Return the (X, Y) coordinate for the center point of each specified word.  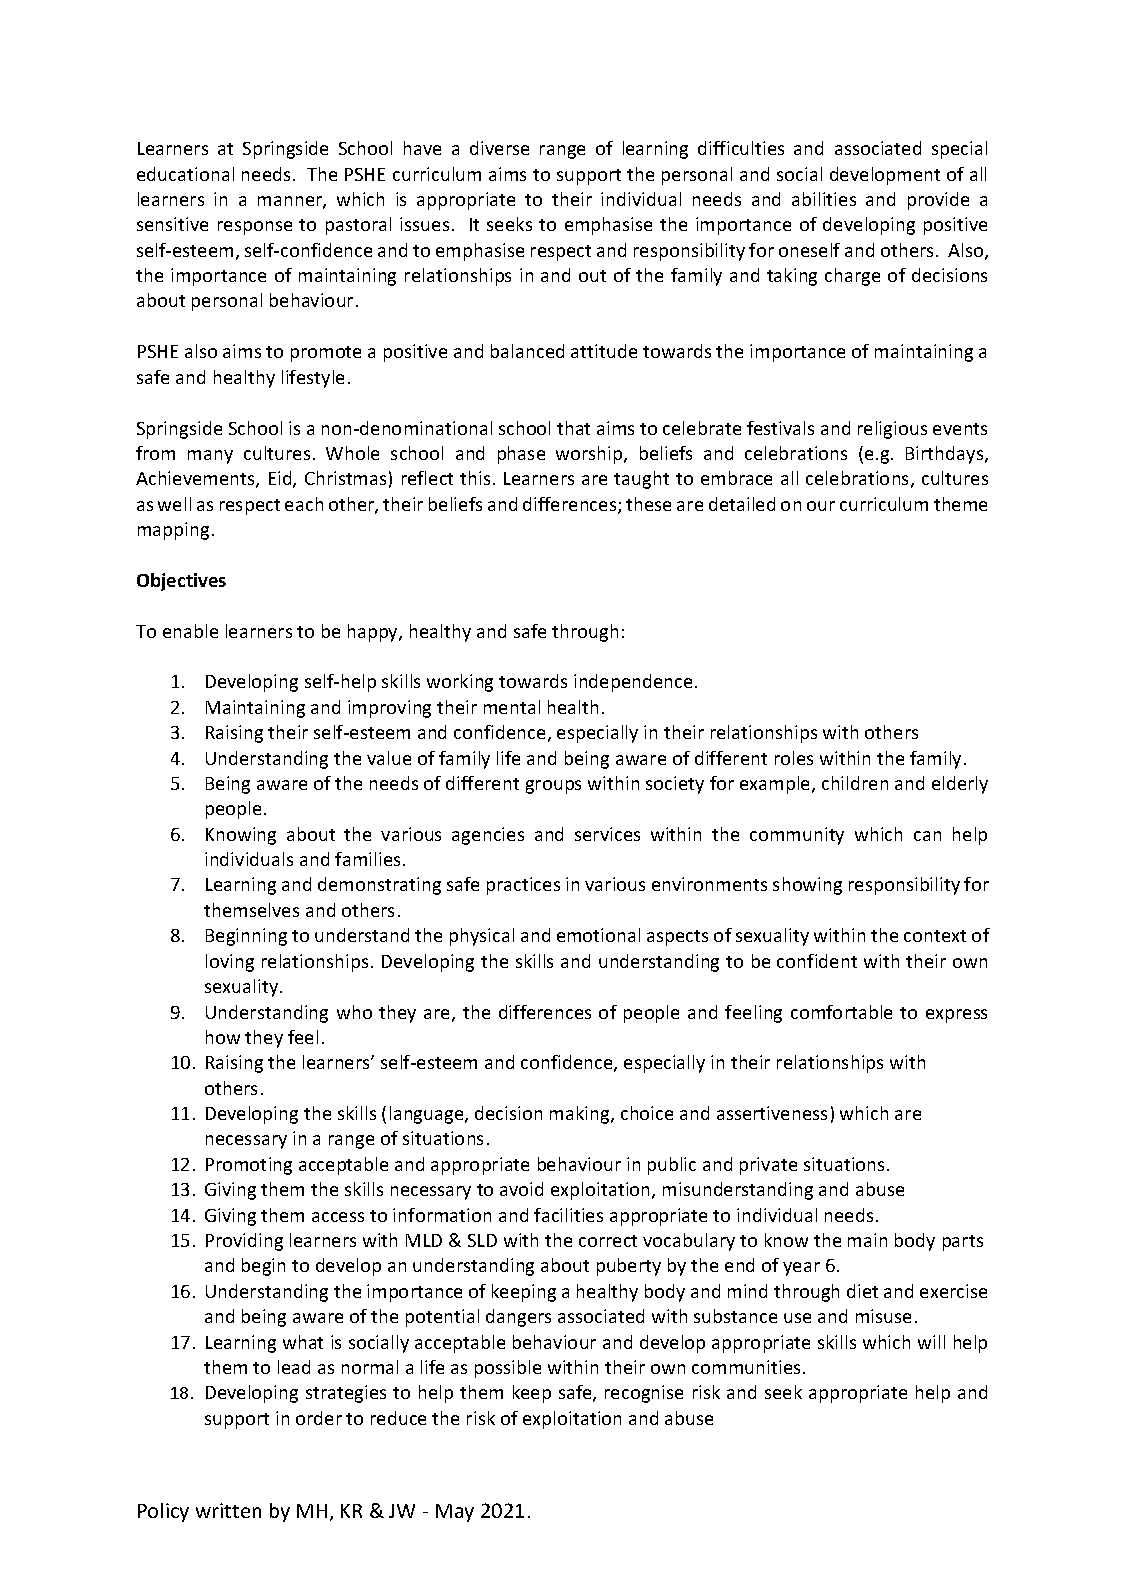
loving (230, 963)
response (255, 228)
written (228, 1510)
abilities (824, 199)
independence (633, 683)
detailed (742, 504)
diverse (499, 148)
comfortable (841, 1012)
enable (190, 631)
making (581, 1115)
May (455, 1513)
